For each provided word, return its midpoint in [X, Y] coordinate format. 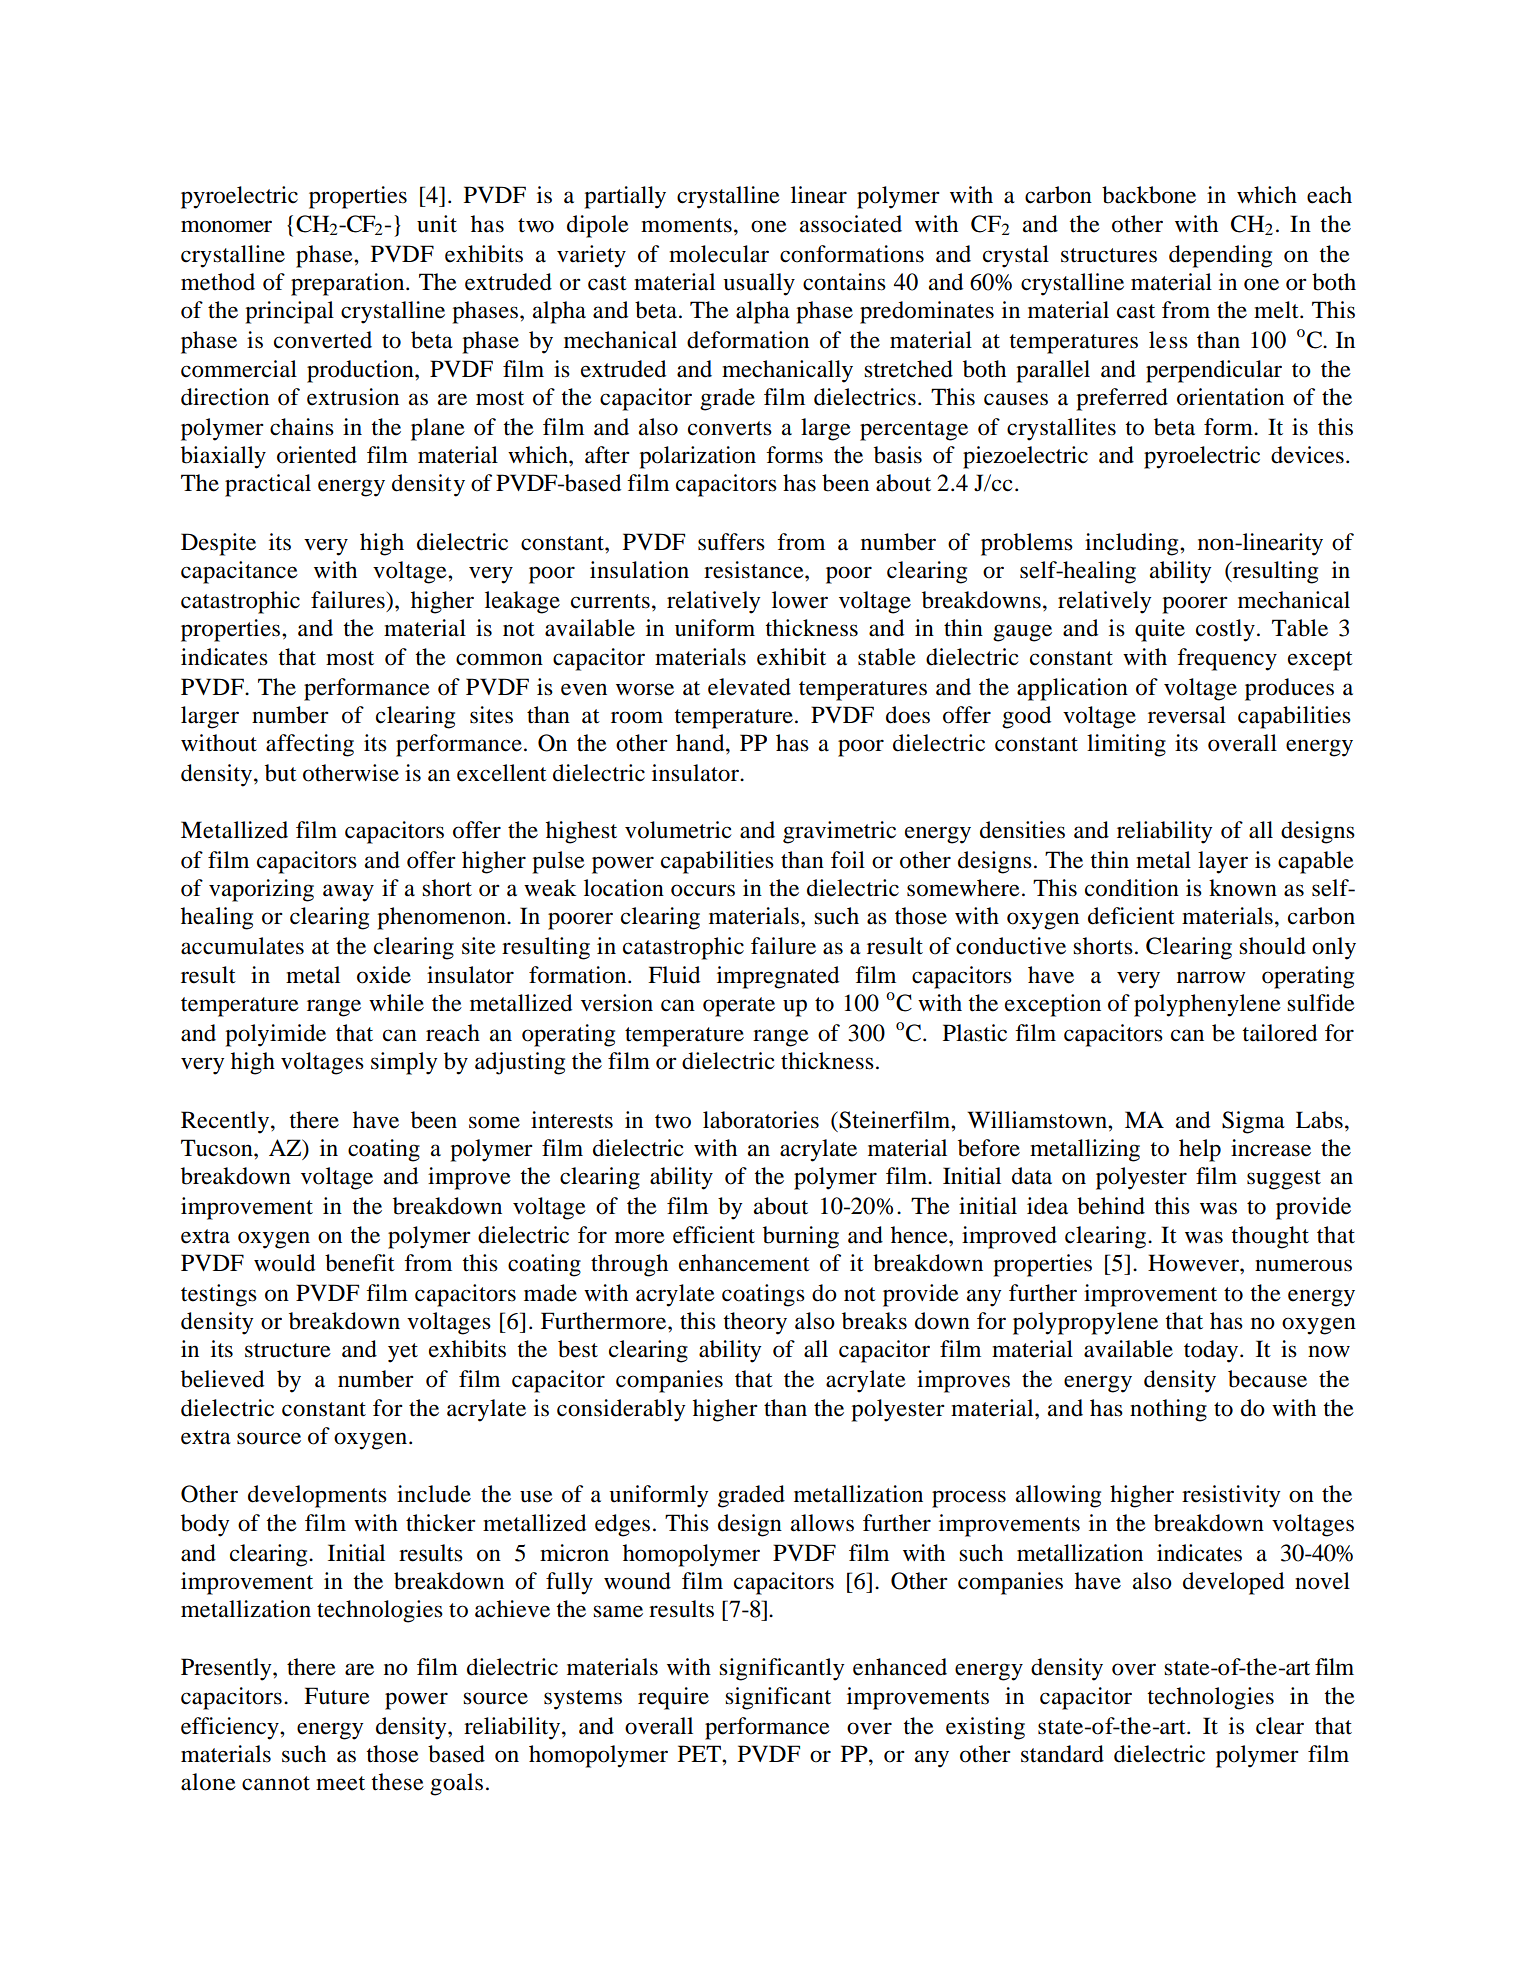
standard [1062, 1754]
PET [700, 1753]
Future [337, 1696]
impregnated [778, 977]
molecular [719, 254]
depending [1220, 256]
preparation [349, 284]
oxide [384, 975]
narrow [1211, 977]
